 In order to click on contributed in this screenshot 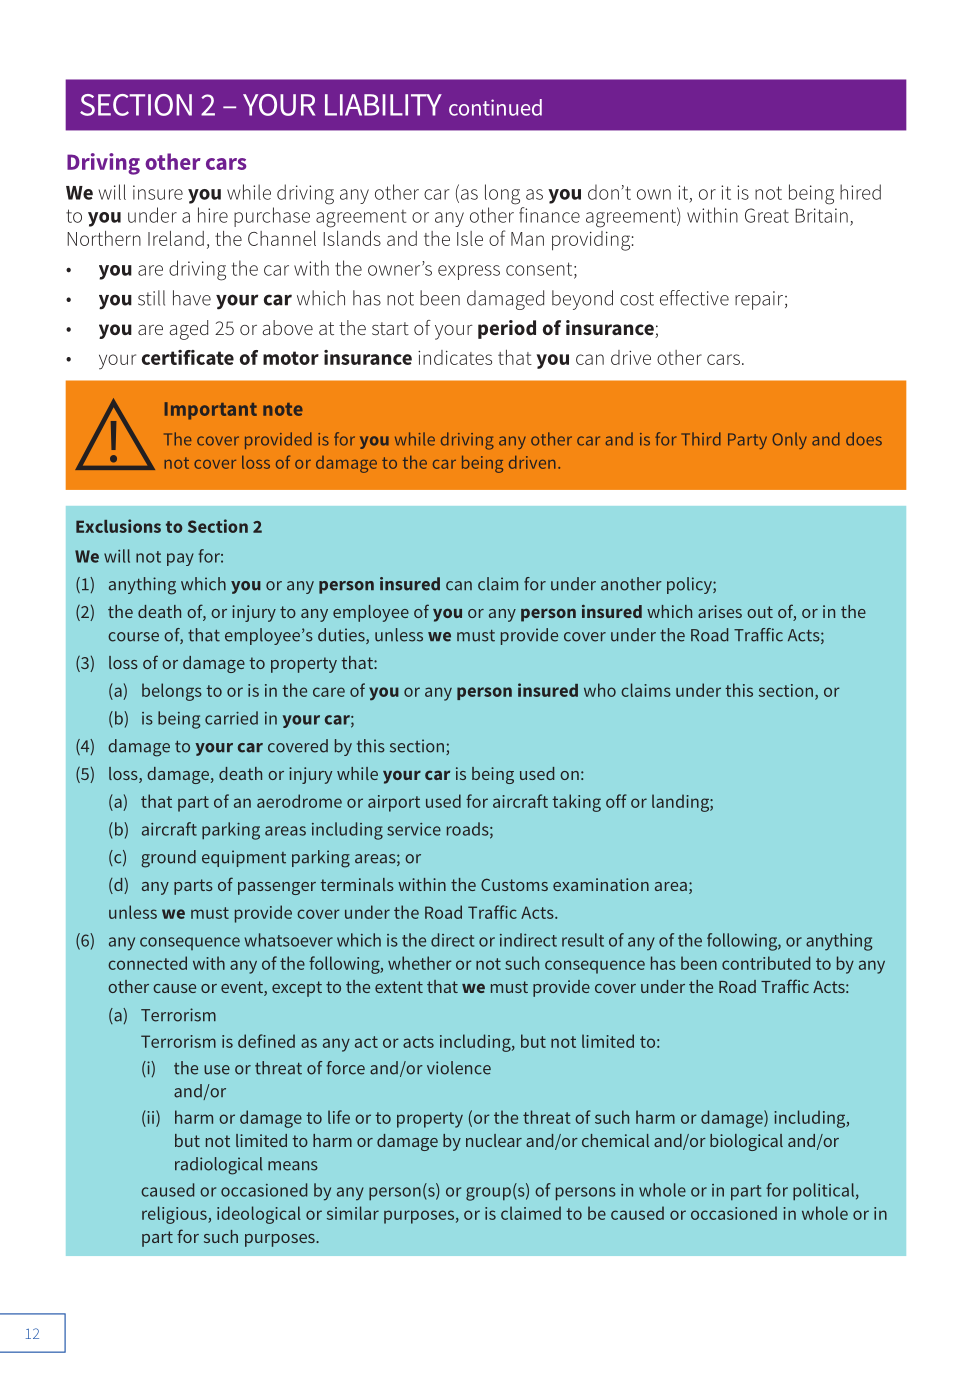, I will do `click(766, 963)`.
